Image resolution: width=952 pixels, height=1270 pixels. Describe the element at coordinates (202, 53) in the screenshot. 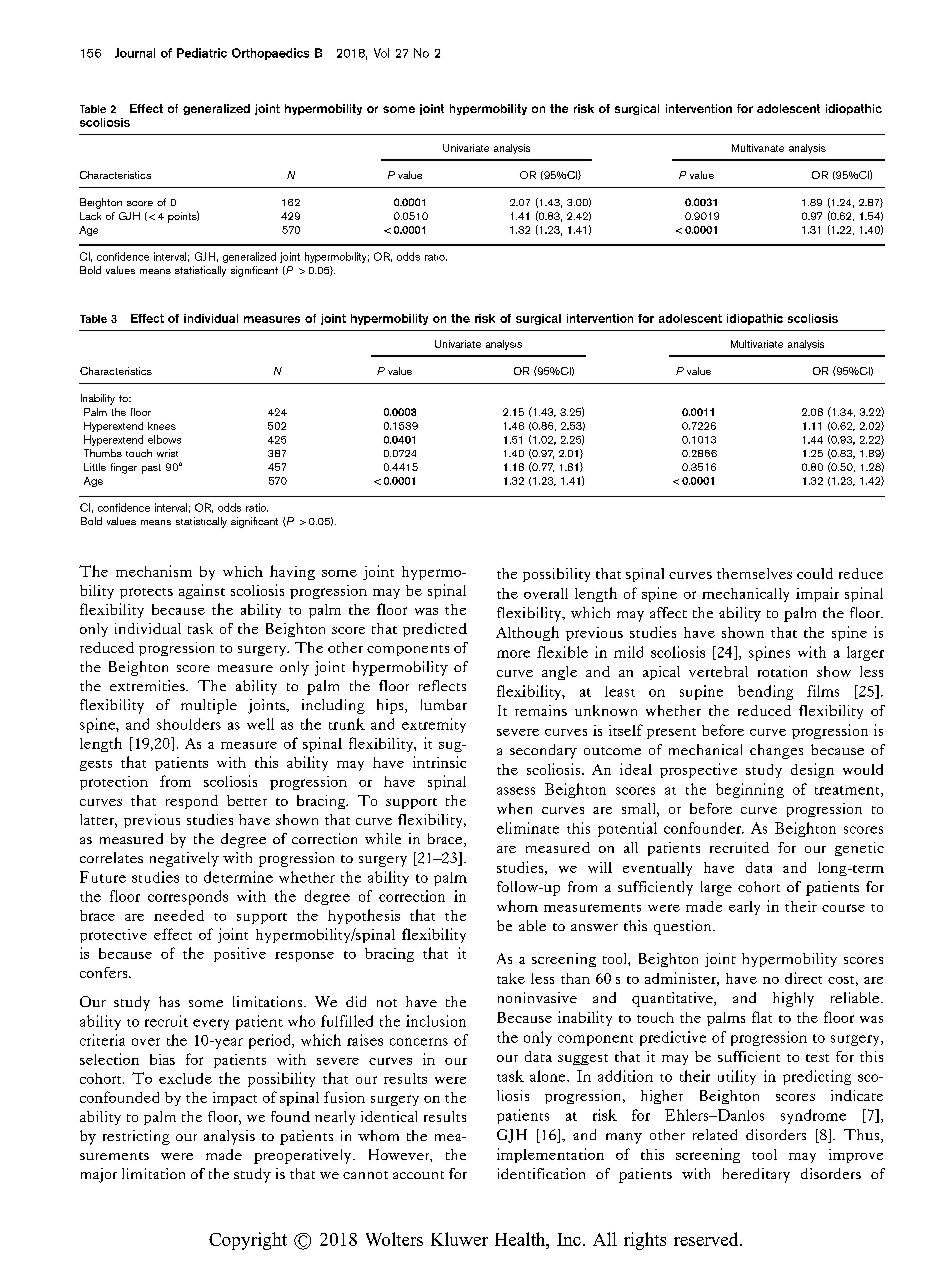

I see `Pediatric` at that location.
